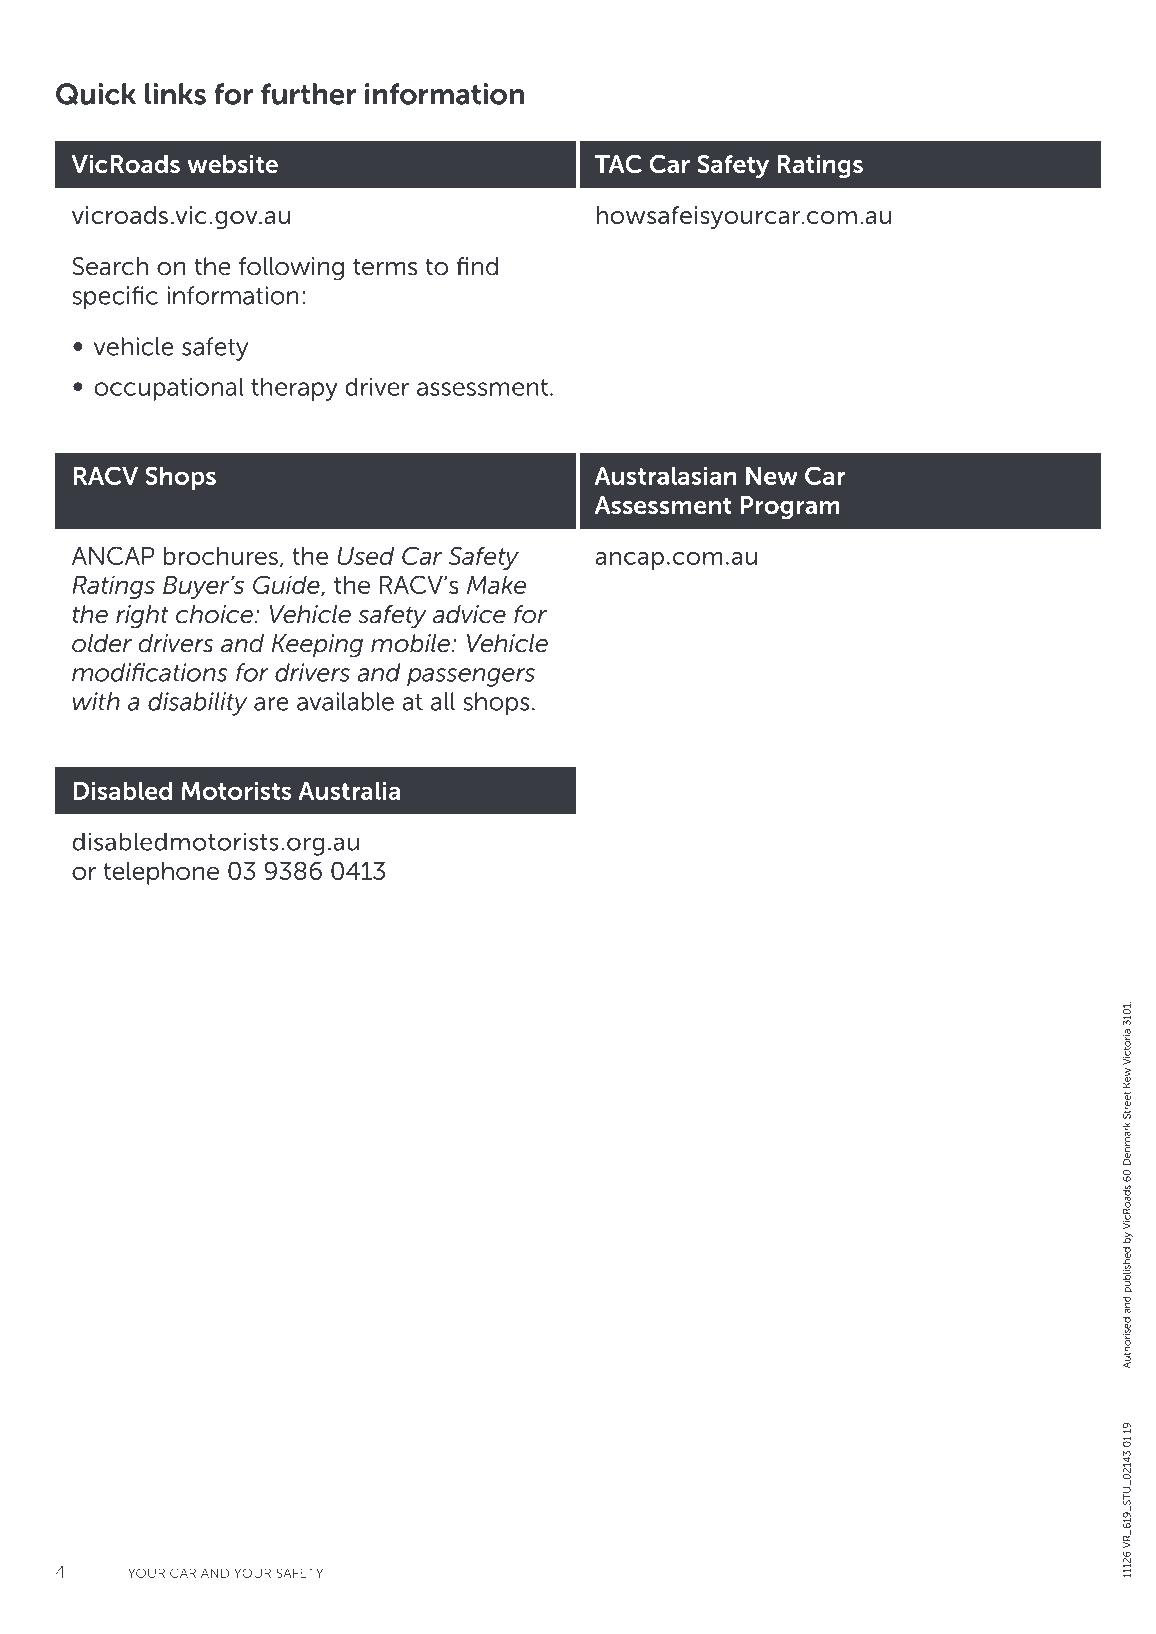  What do you see at coordinates (161, 873) in the screenshot?
I see `telephone` at bounding box center [161, 873].
